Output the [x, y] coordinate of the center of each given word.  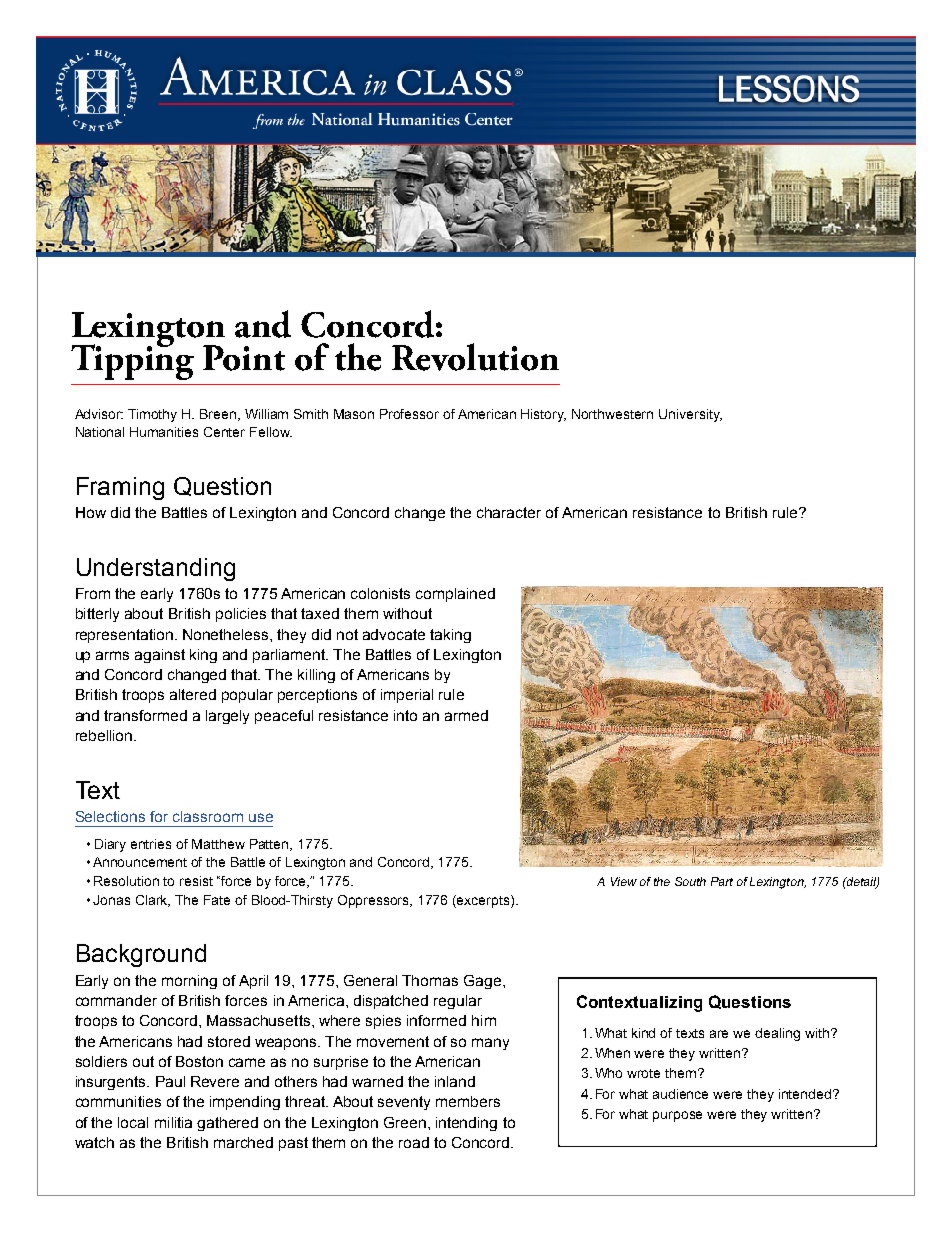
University [690, 415]
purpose [677, 1116]
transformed [145, 715]
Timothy [152, 415]
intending [466, 1124]
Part [722, 881]
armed [466, 715]
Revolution [475, 357]
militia [173, 1122]
